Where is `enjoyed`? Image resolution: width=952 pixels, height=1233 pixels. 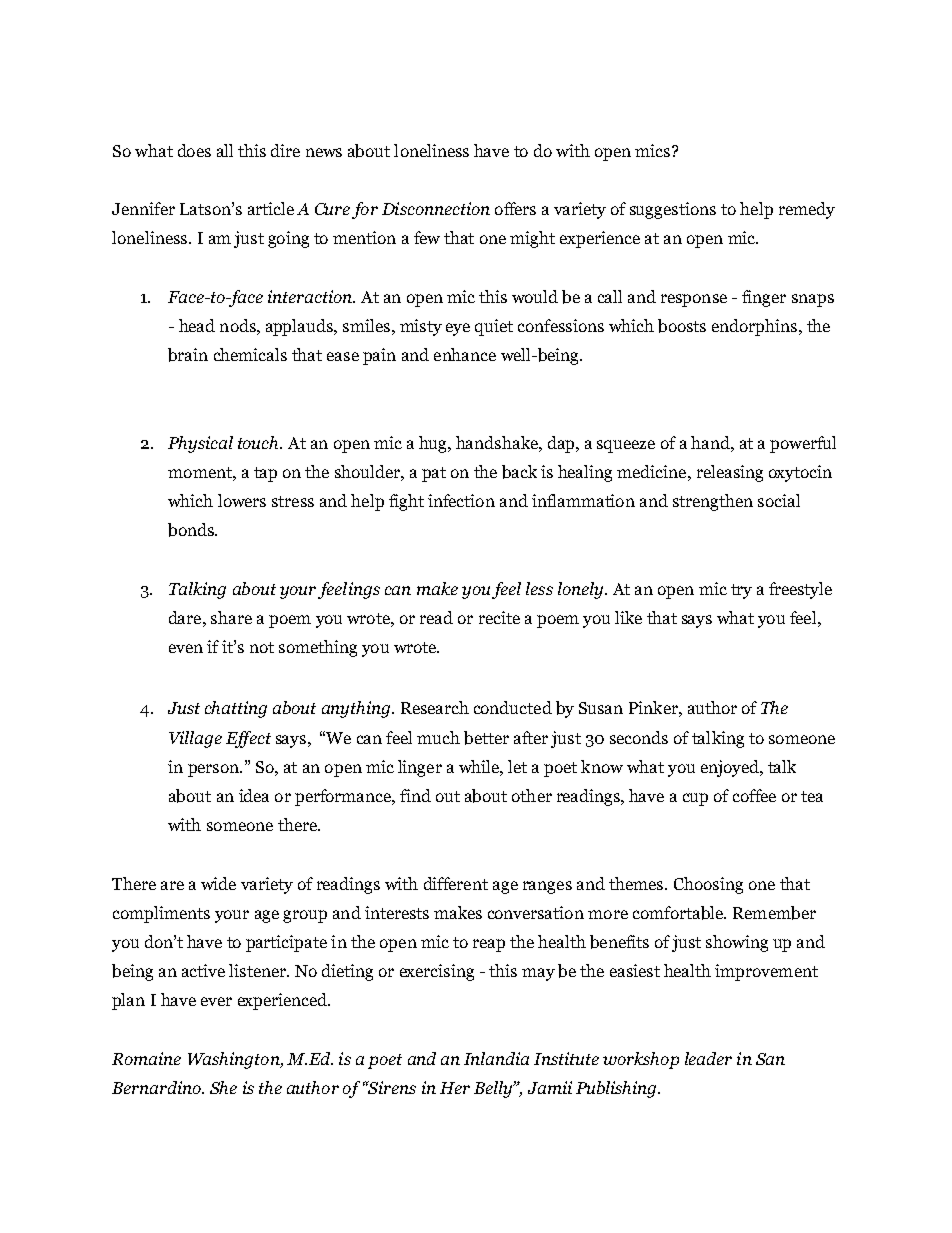
enjoyed is located at coordinates (731, 768).
